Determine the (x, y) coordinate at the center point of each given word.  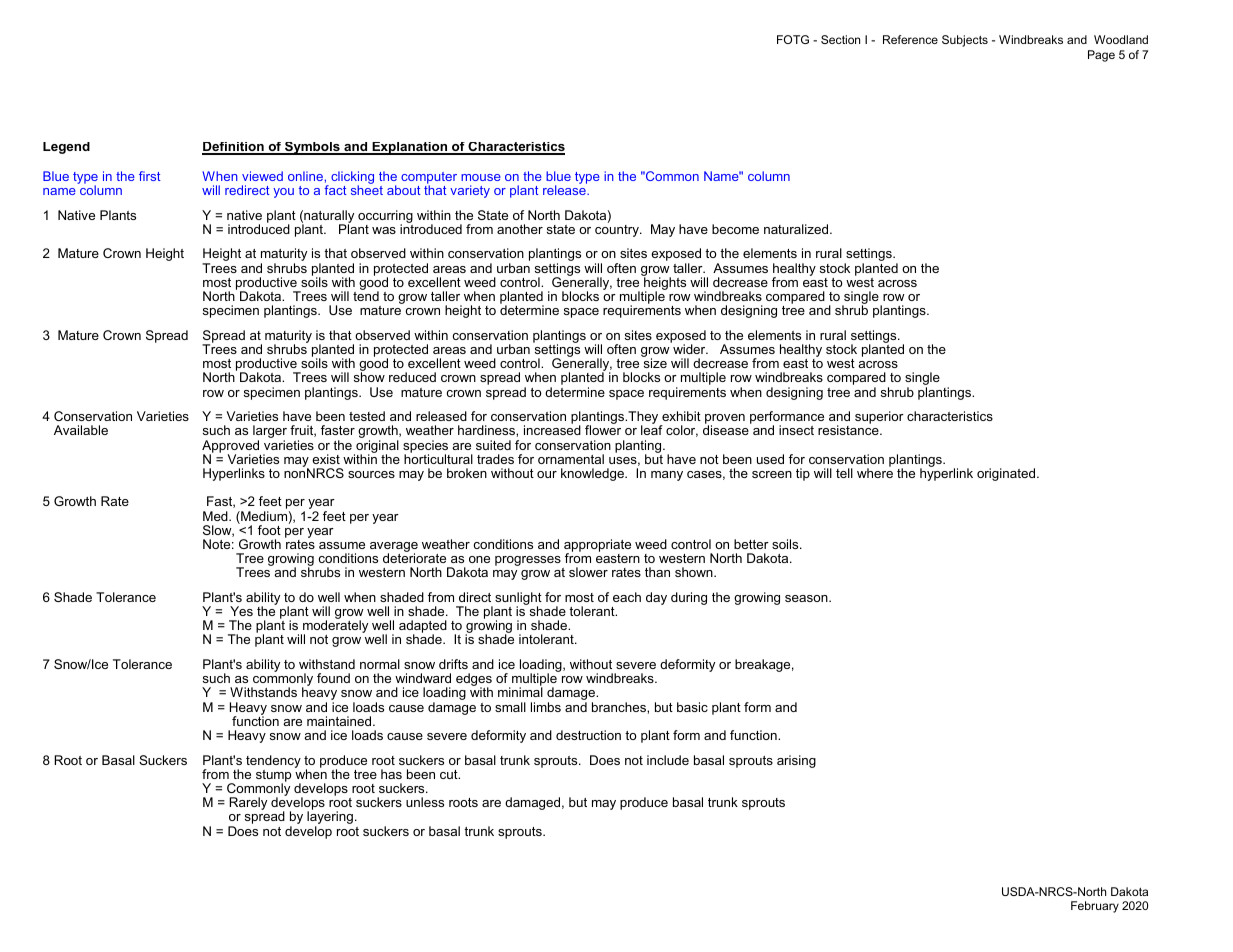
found (333, 678)
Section (840, 39)
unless (425, 802)
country (618, 229)
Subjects (965, 41)
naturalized (797, 229)
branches (620, 707)
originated (1007, 474)
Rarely (248, 803)
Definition (234, 148)
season (807, 598)
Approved (230, 447)
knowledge (593, 474)
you (283, 193)
